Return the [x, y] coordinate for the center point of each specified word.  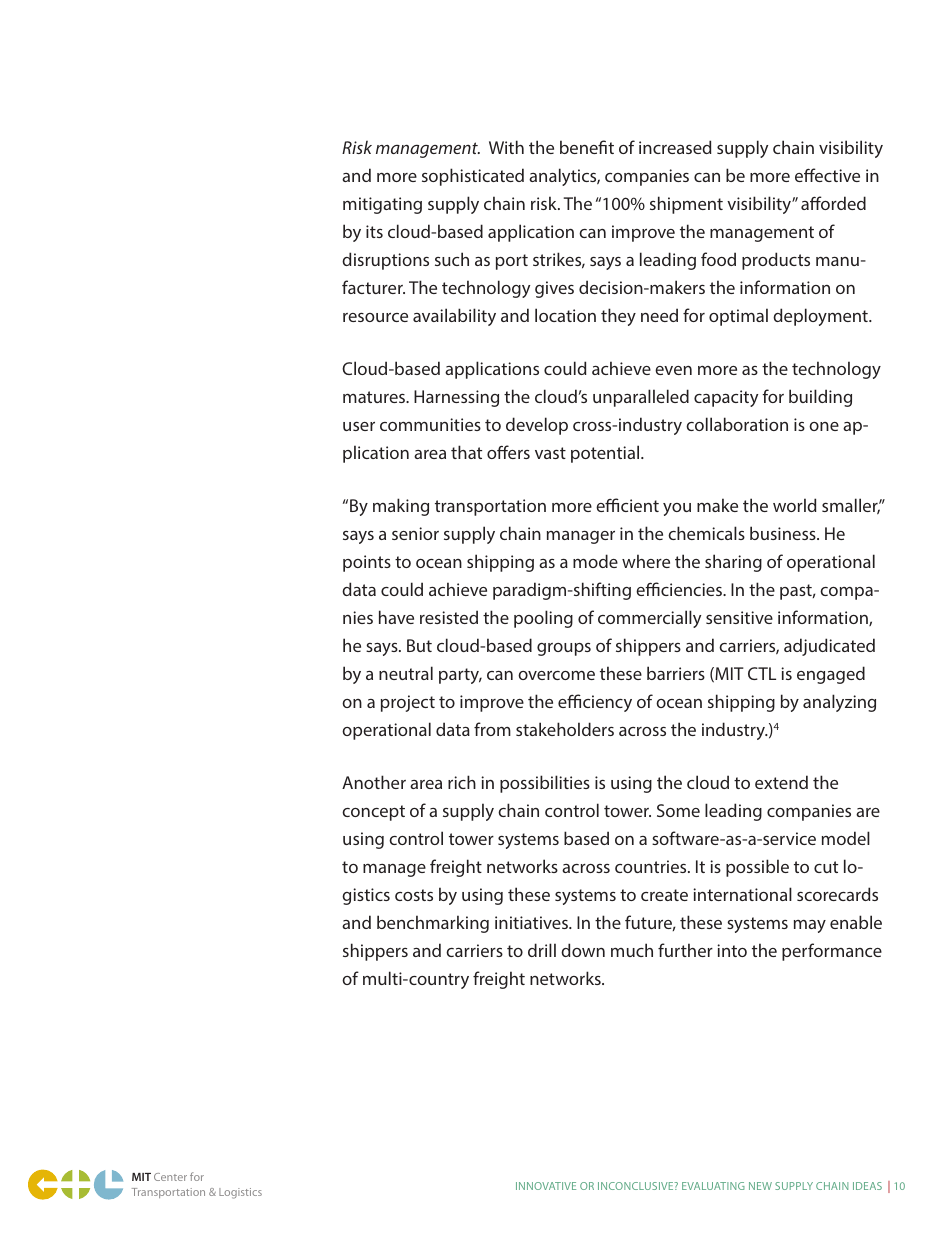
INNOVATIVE [546, 1186]
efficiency [595, 703]
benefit [587, 147]
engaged [831, 675]
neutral [406, 673]
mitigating [382, 205]
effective [827, 175]
